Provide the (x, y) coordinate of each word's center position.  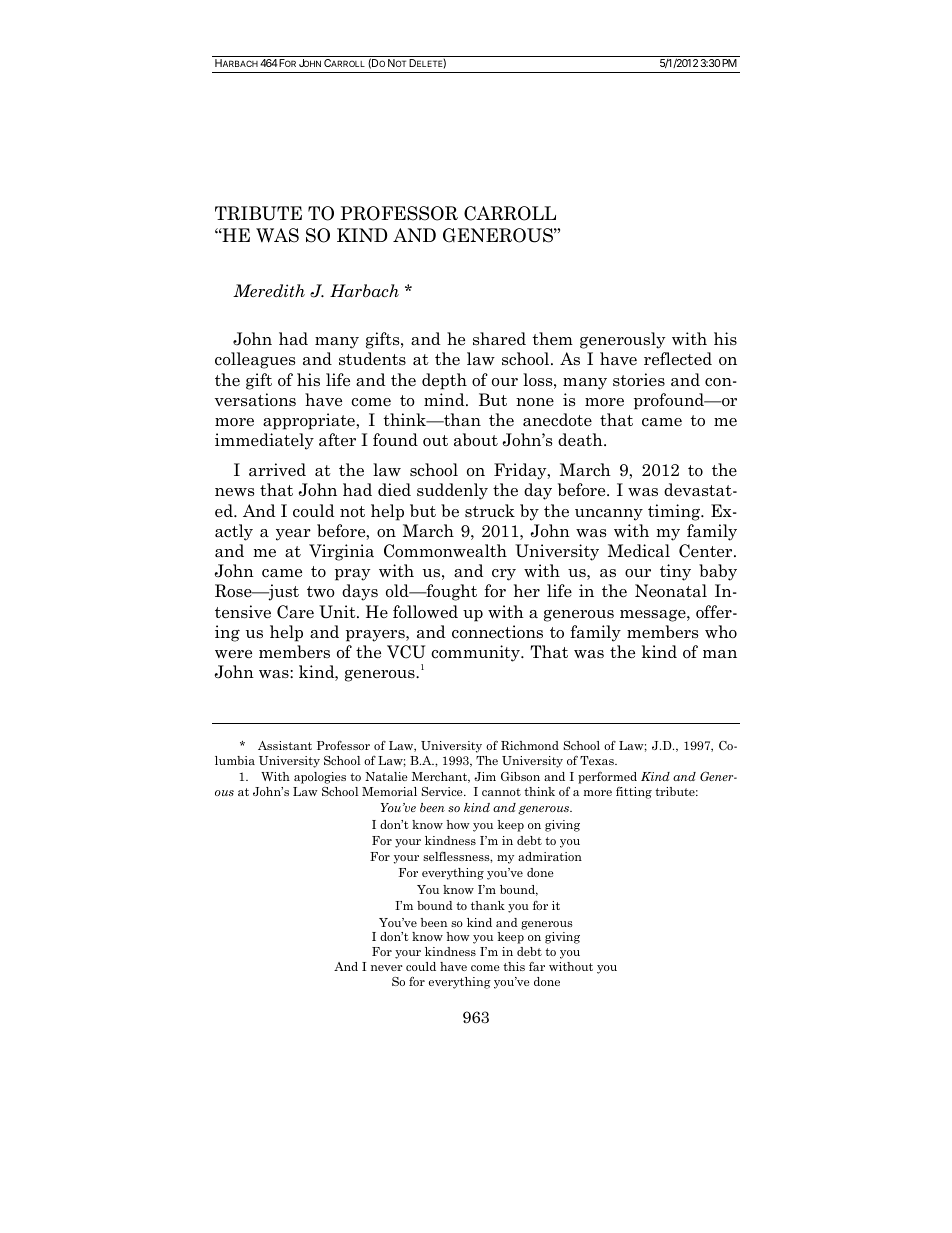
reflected (678, 359)
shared (499, 339)
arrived (277, 470)
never (387, 968)
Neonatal (671, 591)
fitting (634, 792)
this (514, 966)
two (321, 592)
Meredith (269, 291)
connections (497, 632)
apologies (320, 778)
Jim (485, 776)
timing (675, 512)
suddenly (452, 491)
